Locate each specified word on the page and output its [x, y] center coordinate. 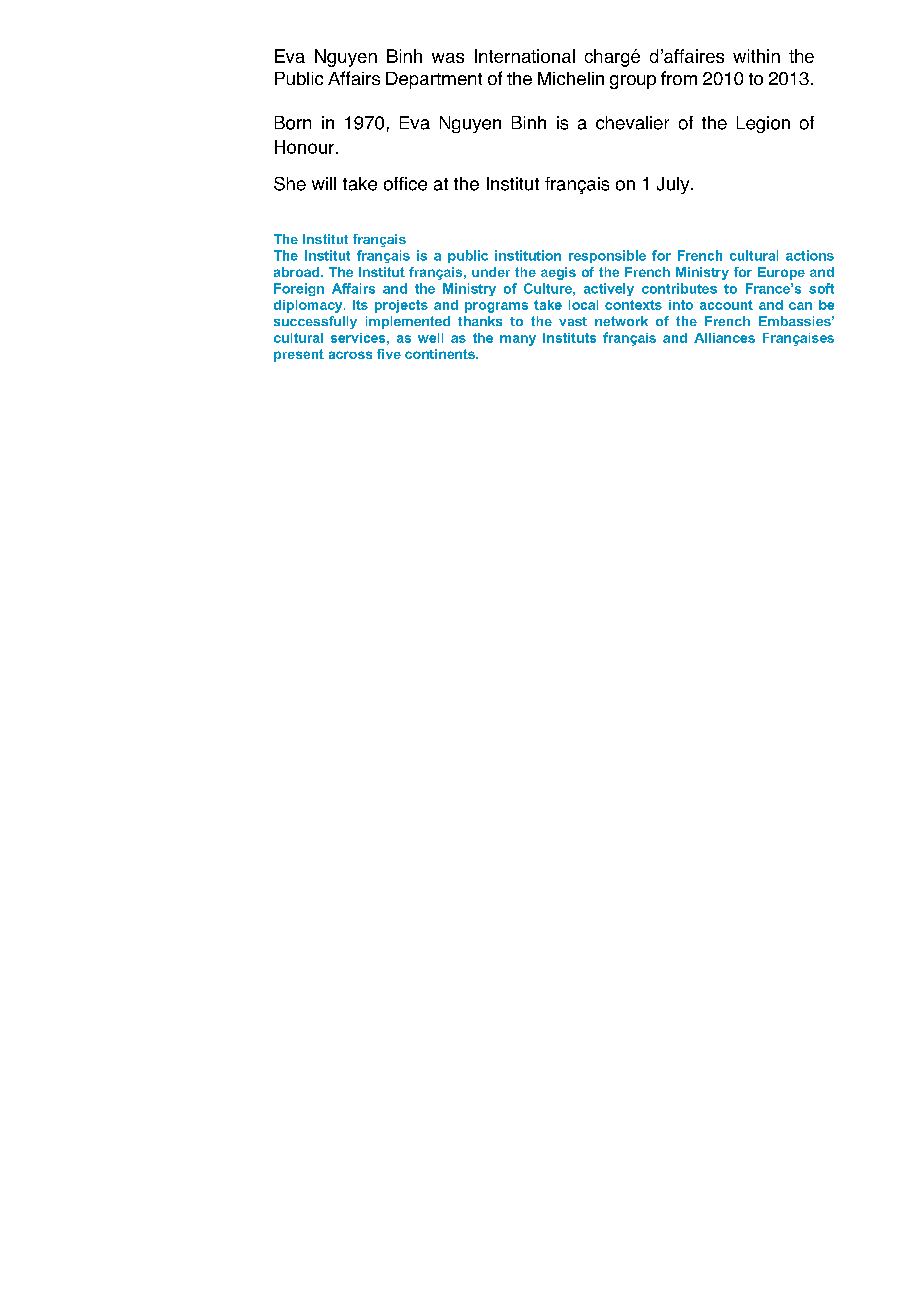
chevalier [632, 123]
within [756, 56]
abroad [298, 272]
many [518, 340]
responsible [607, 256]
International [525, 56]
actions [810, 255]
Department [434, 80]
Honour [306, 147]
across [350, 355]
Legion [763, 124]
